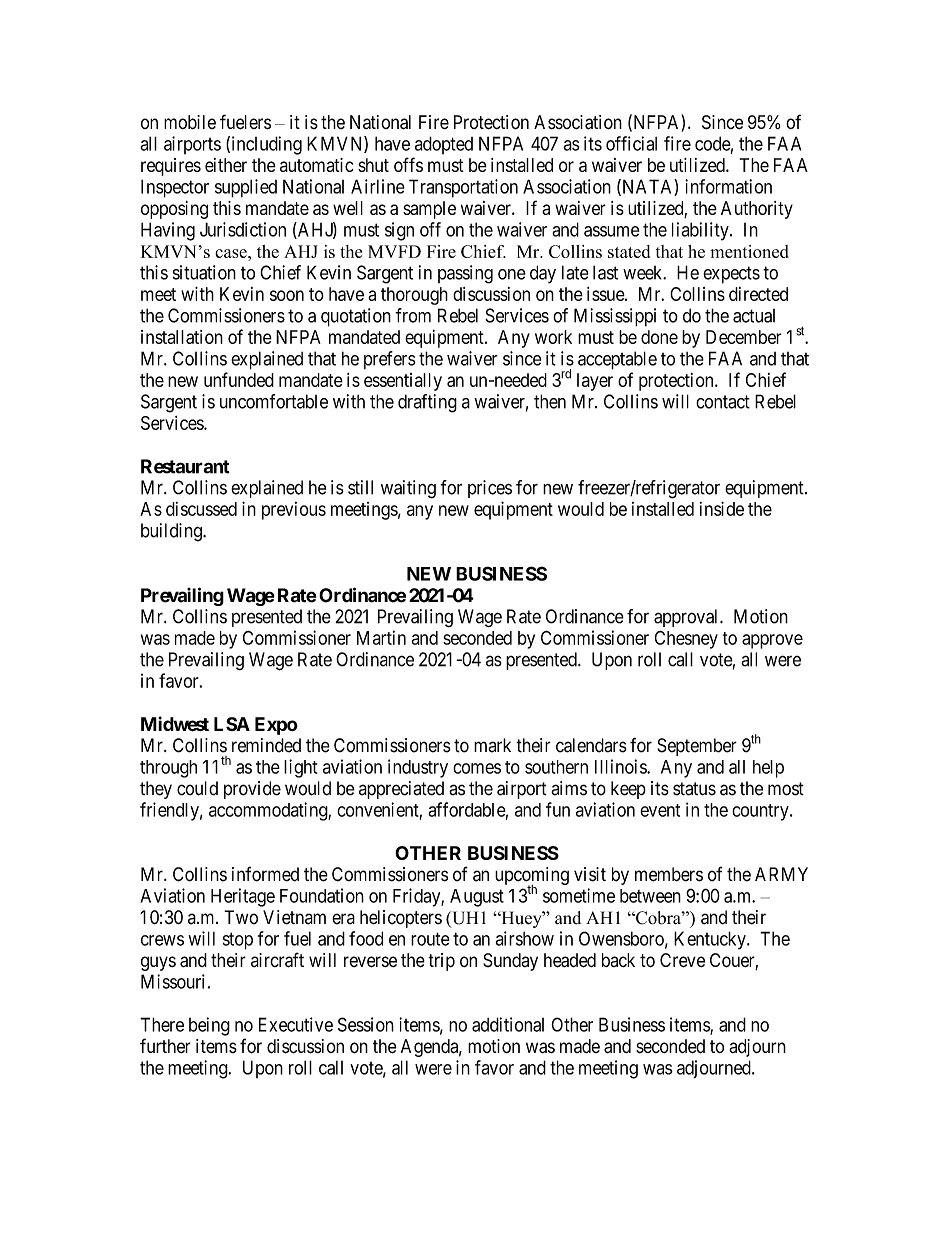 Image resolution: width=952 pixels, height=1233 pixels. I want to click on approval, so click(687, 618).
